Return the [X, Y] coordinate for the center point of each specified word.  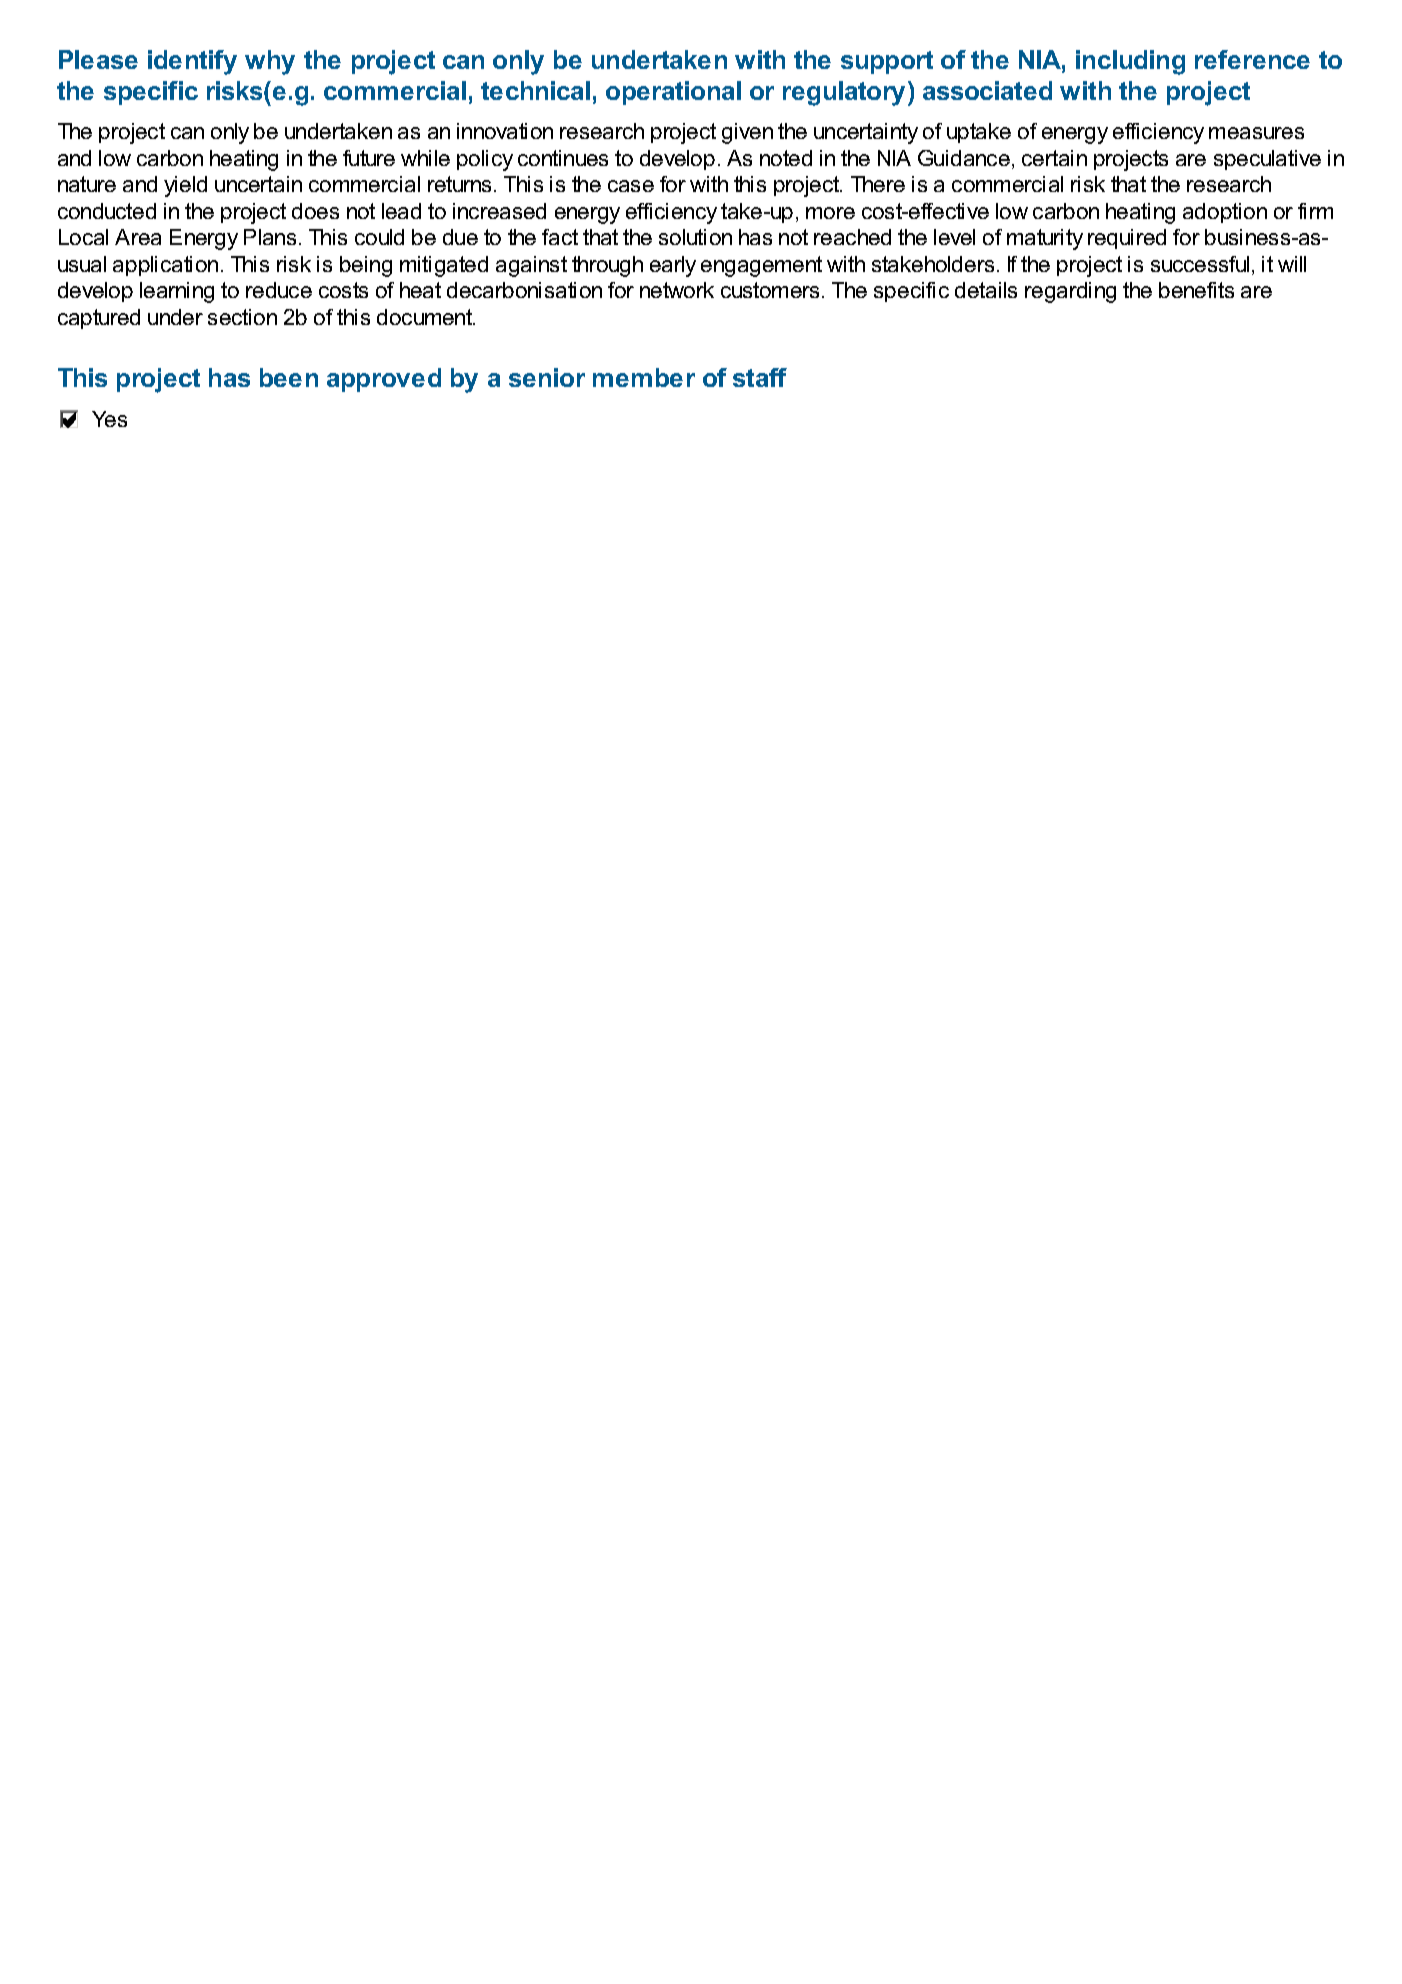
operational [673, 93]
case [631, 186]
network [677, 290]
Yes [109, 419]
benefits [1196, 290]
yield [185, 186]
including [1130, 62]
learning [177, 292]
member [644, 377]
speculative [1267, 160]
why [270, 62]
